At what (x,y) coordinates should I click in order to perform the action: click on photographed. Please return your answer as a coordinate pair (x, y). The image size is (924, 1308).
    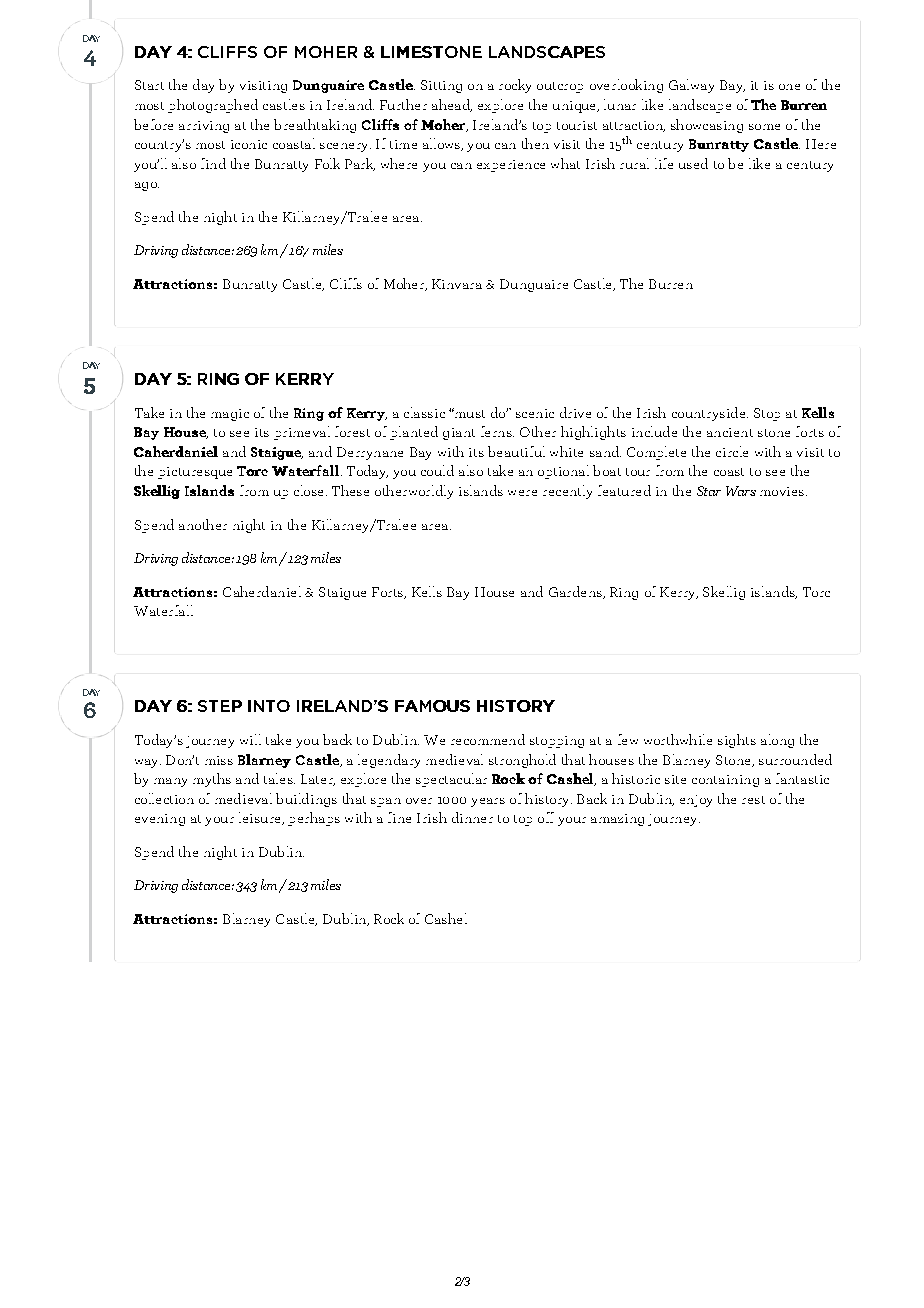
    Looking at the image, I should click on (213, 106).
